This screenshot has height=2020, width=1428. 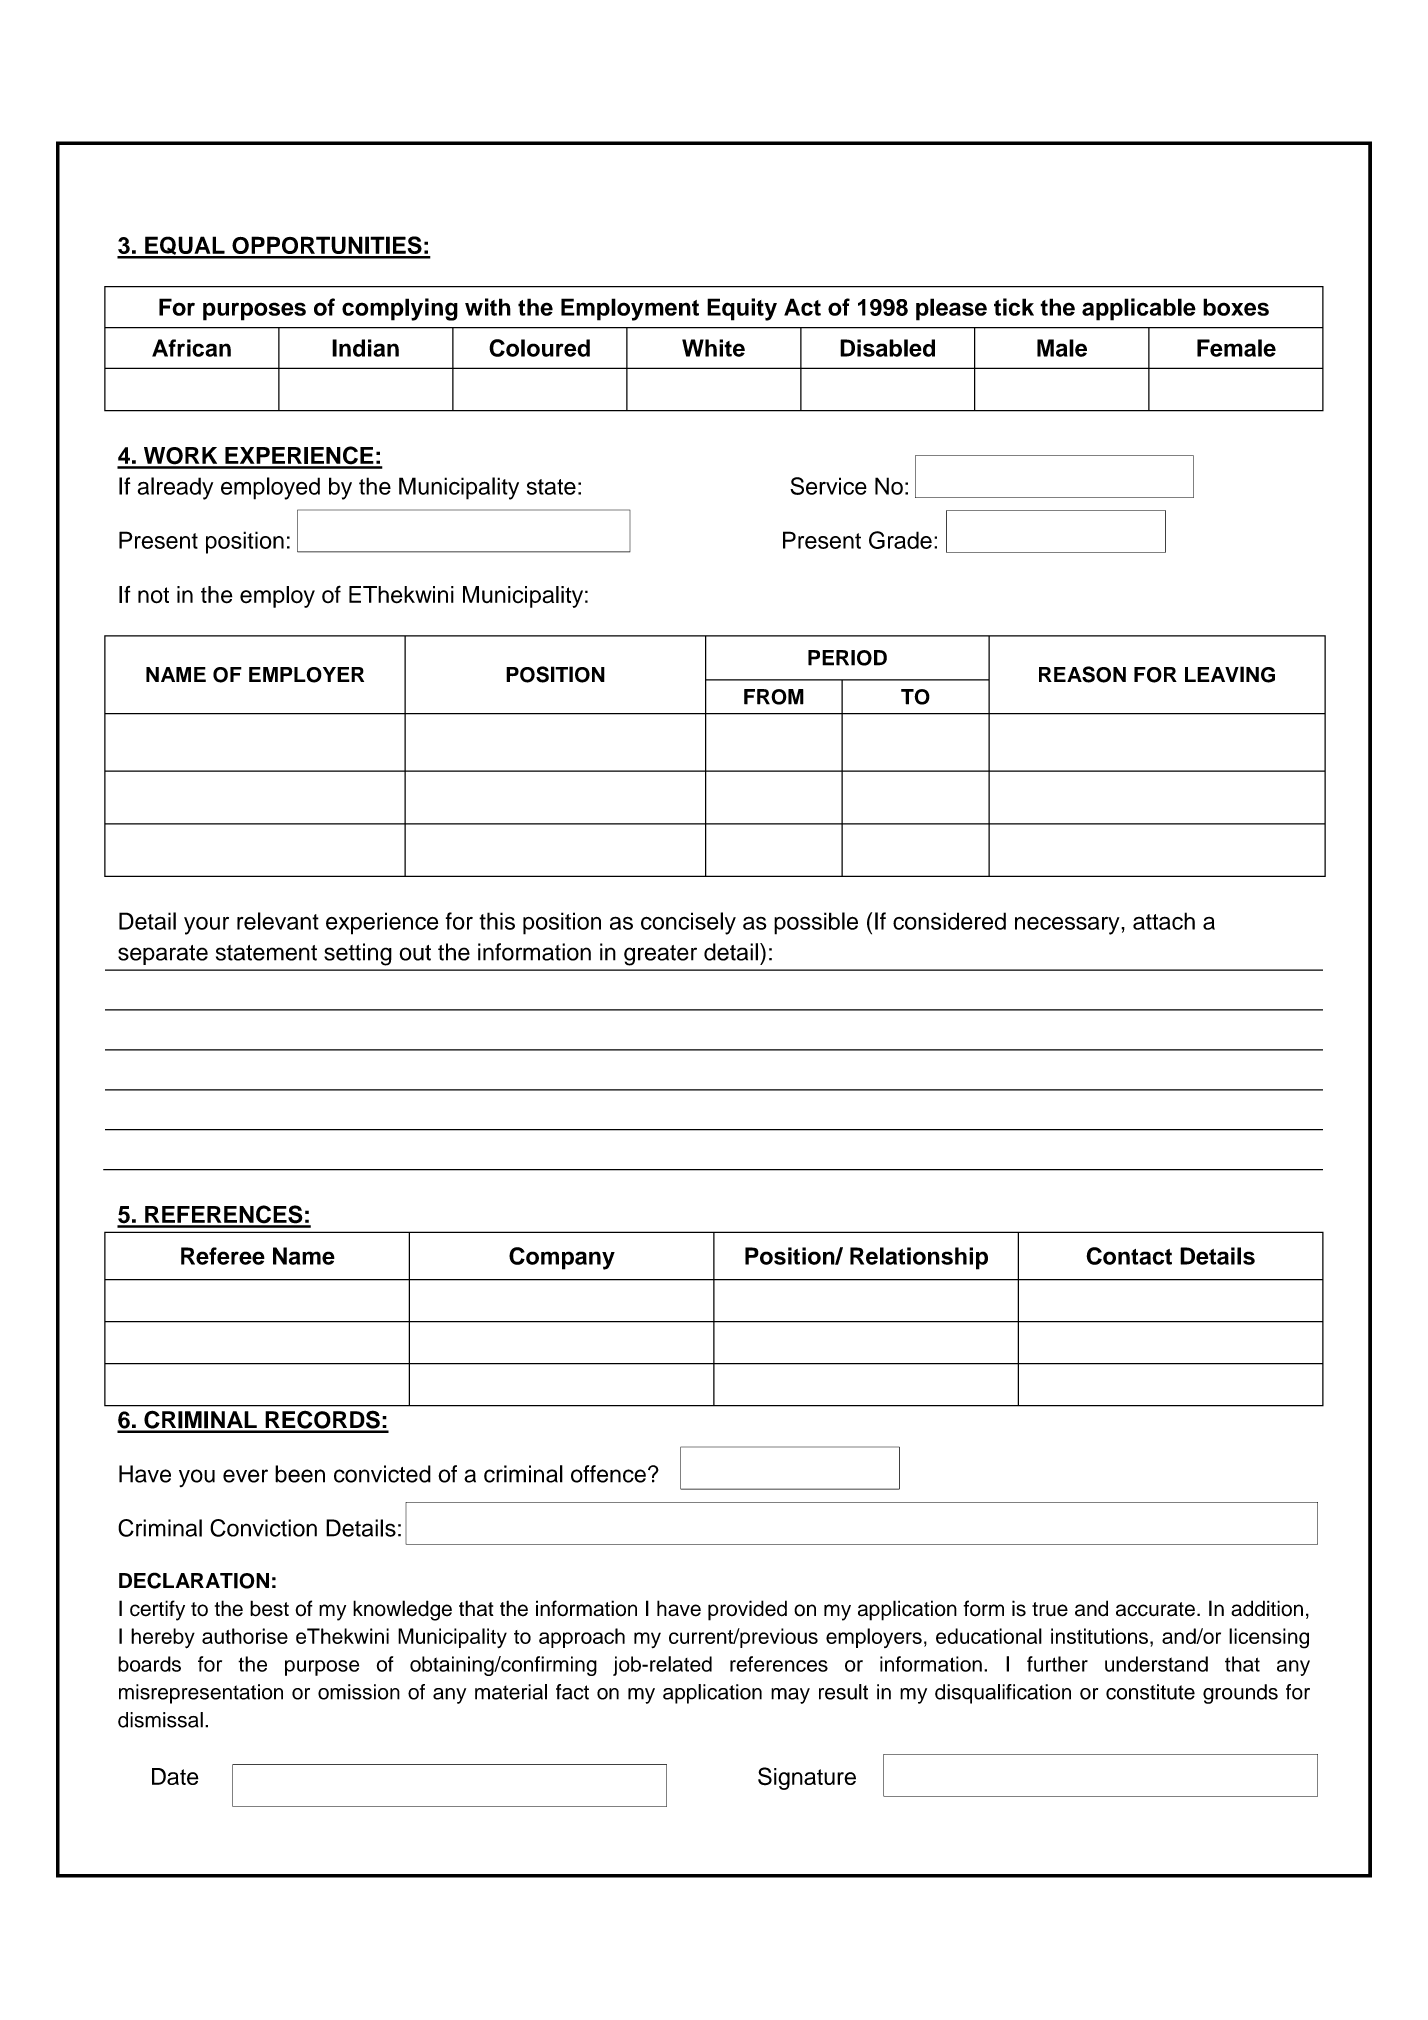 I want to click on applicable, so click(x=1139, y=309).
